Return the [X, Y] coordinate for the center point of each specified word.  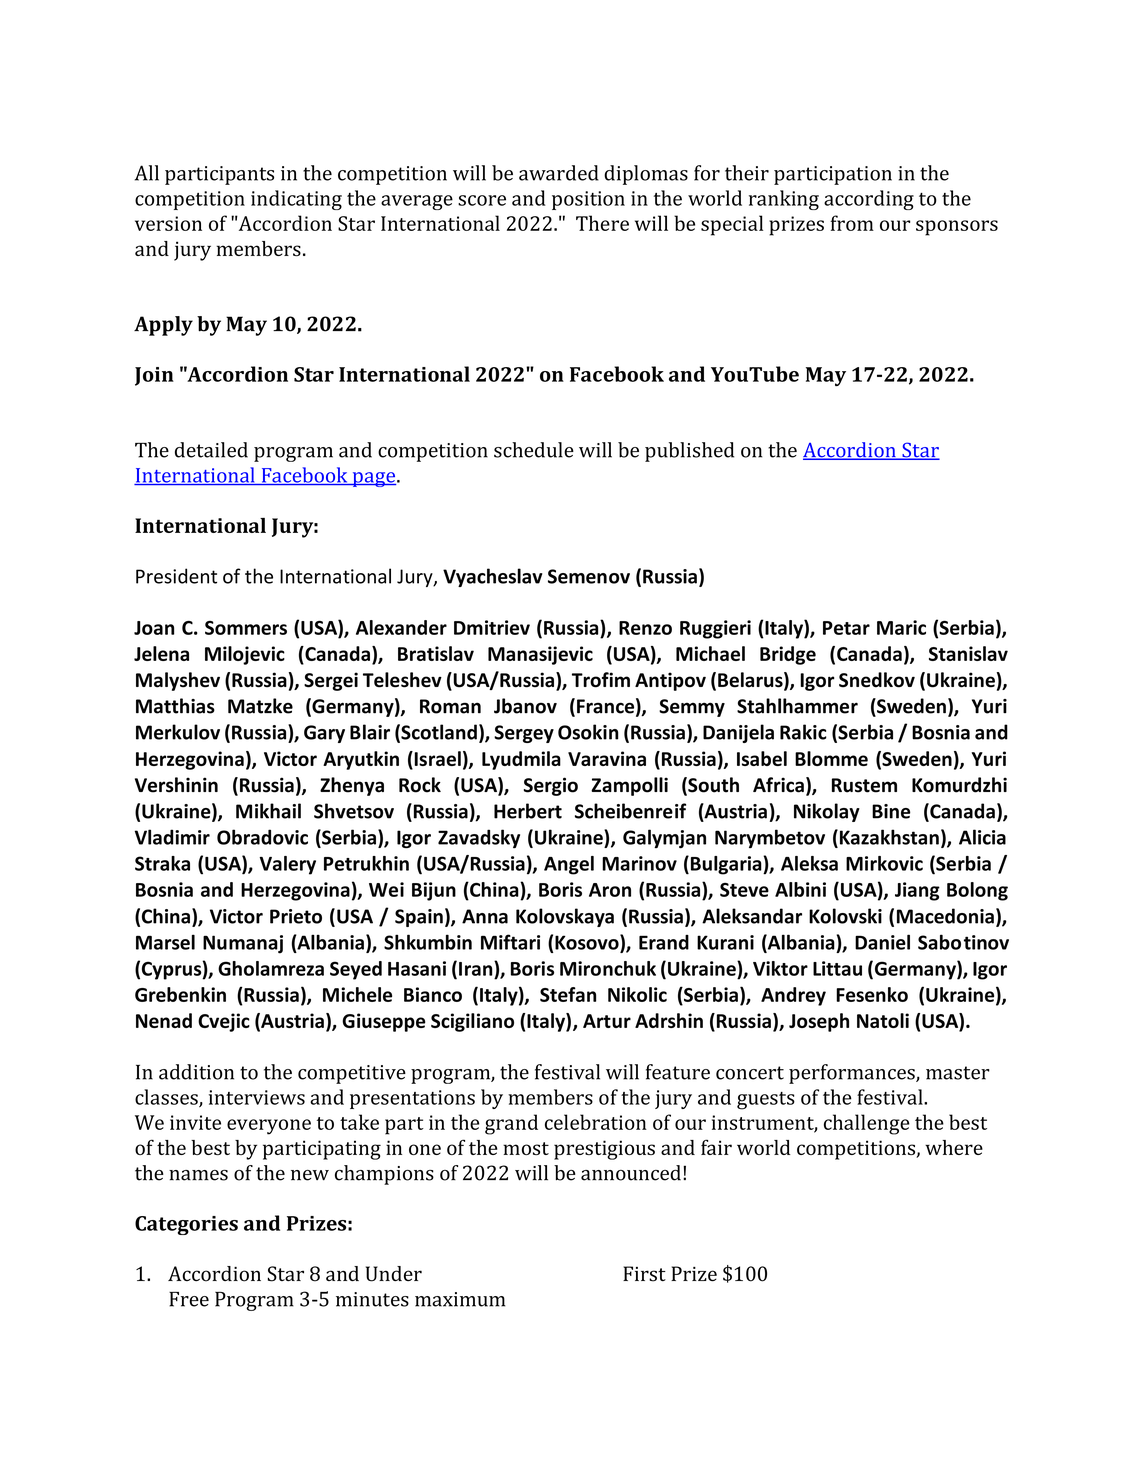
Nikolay [827, 812]
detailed [211, 450]
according [869, 200]
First [644, 1274]
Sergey [524, 734]
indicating [296, 200]
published [689, 452]
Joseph [819, 1022]
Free [189, 1299]
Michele [357, 994]
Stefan [568, 994]
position [588, 200]
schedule [534, 450]
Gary [324, 734]
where [954, 1147]
